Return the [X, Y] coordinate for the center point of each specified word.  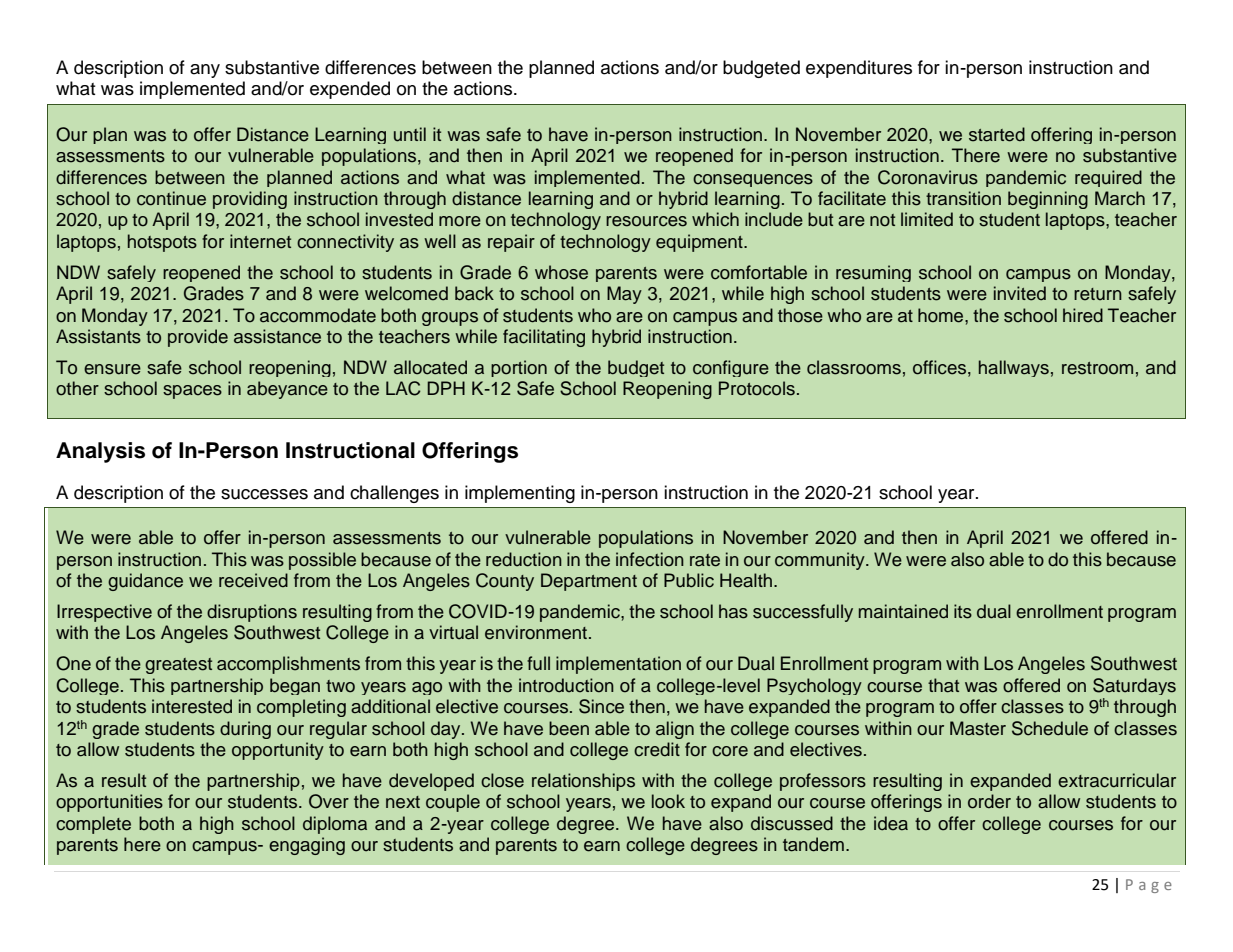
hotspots [162, 243]
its [963, 611]
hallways [1014, 368]
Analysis [100, 452]
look [668, 801]
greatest [178, 666]
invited [1020, 293]
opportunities [109, 803]
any [205, 71]
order [989, 801]
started [997, 134]
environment [537, 632]
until [410, 134]
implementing [520, 494]
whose [561, 272]
